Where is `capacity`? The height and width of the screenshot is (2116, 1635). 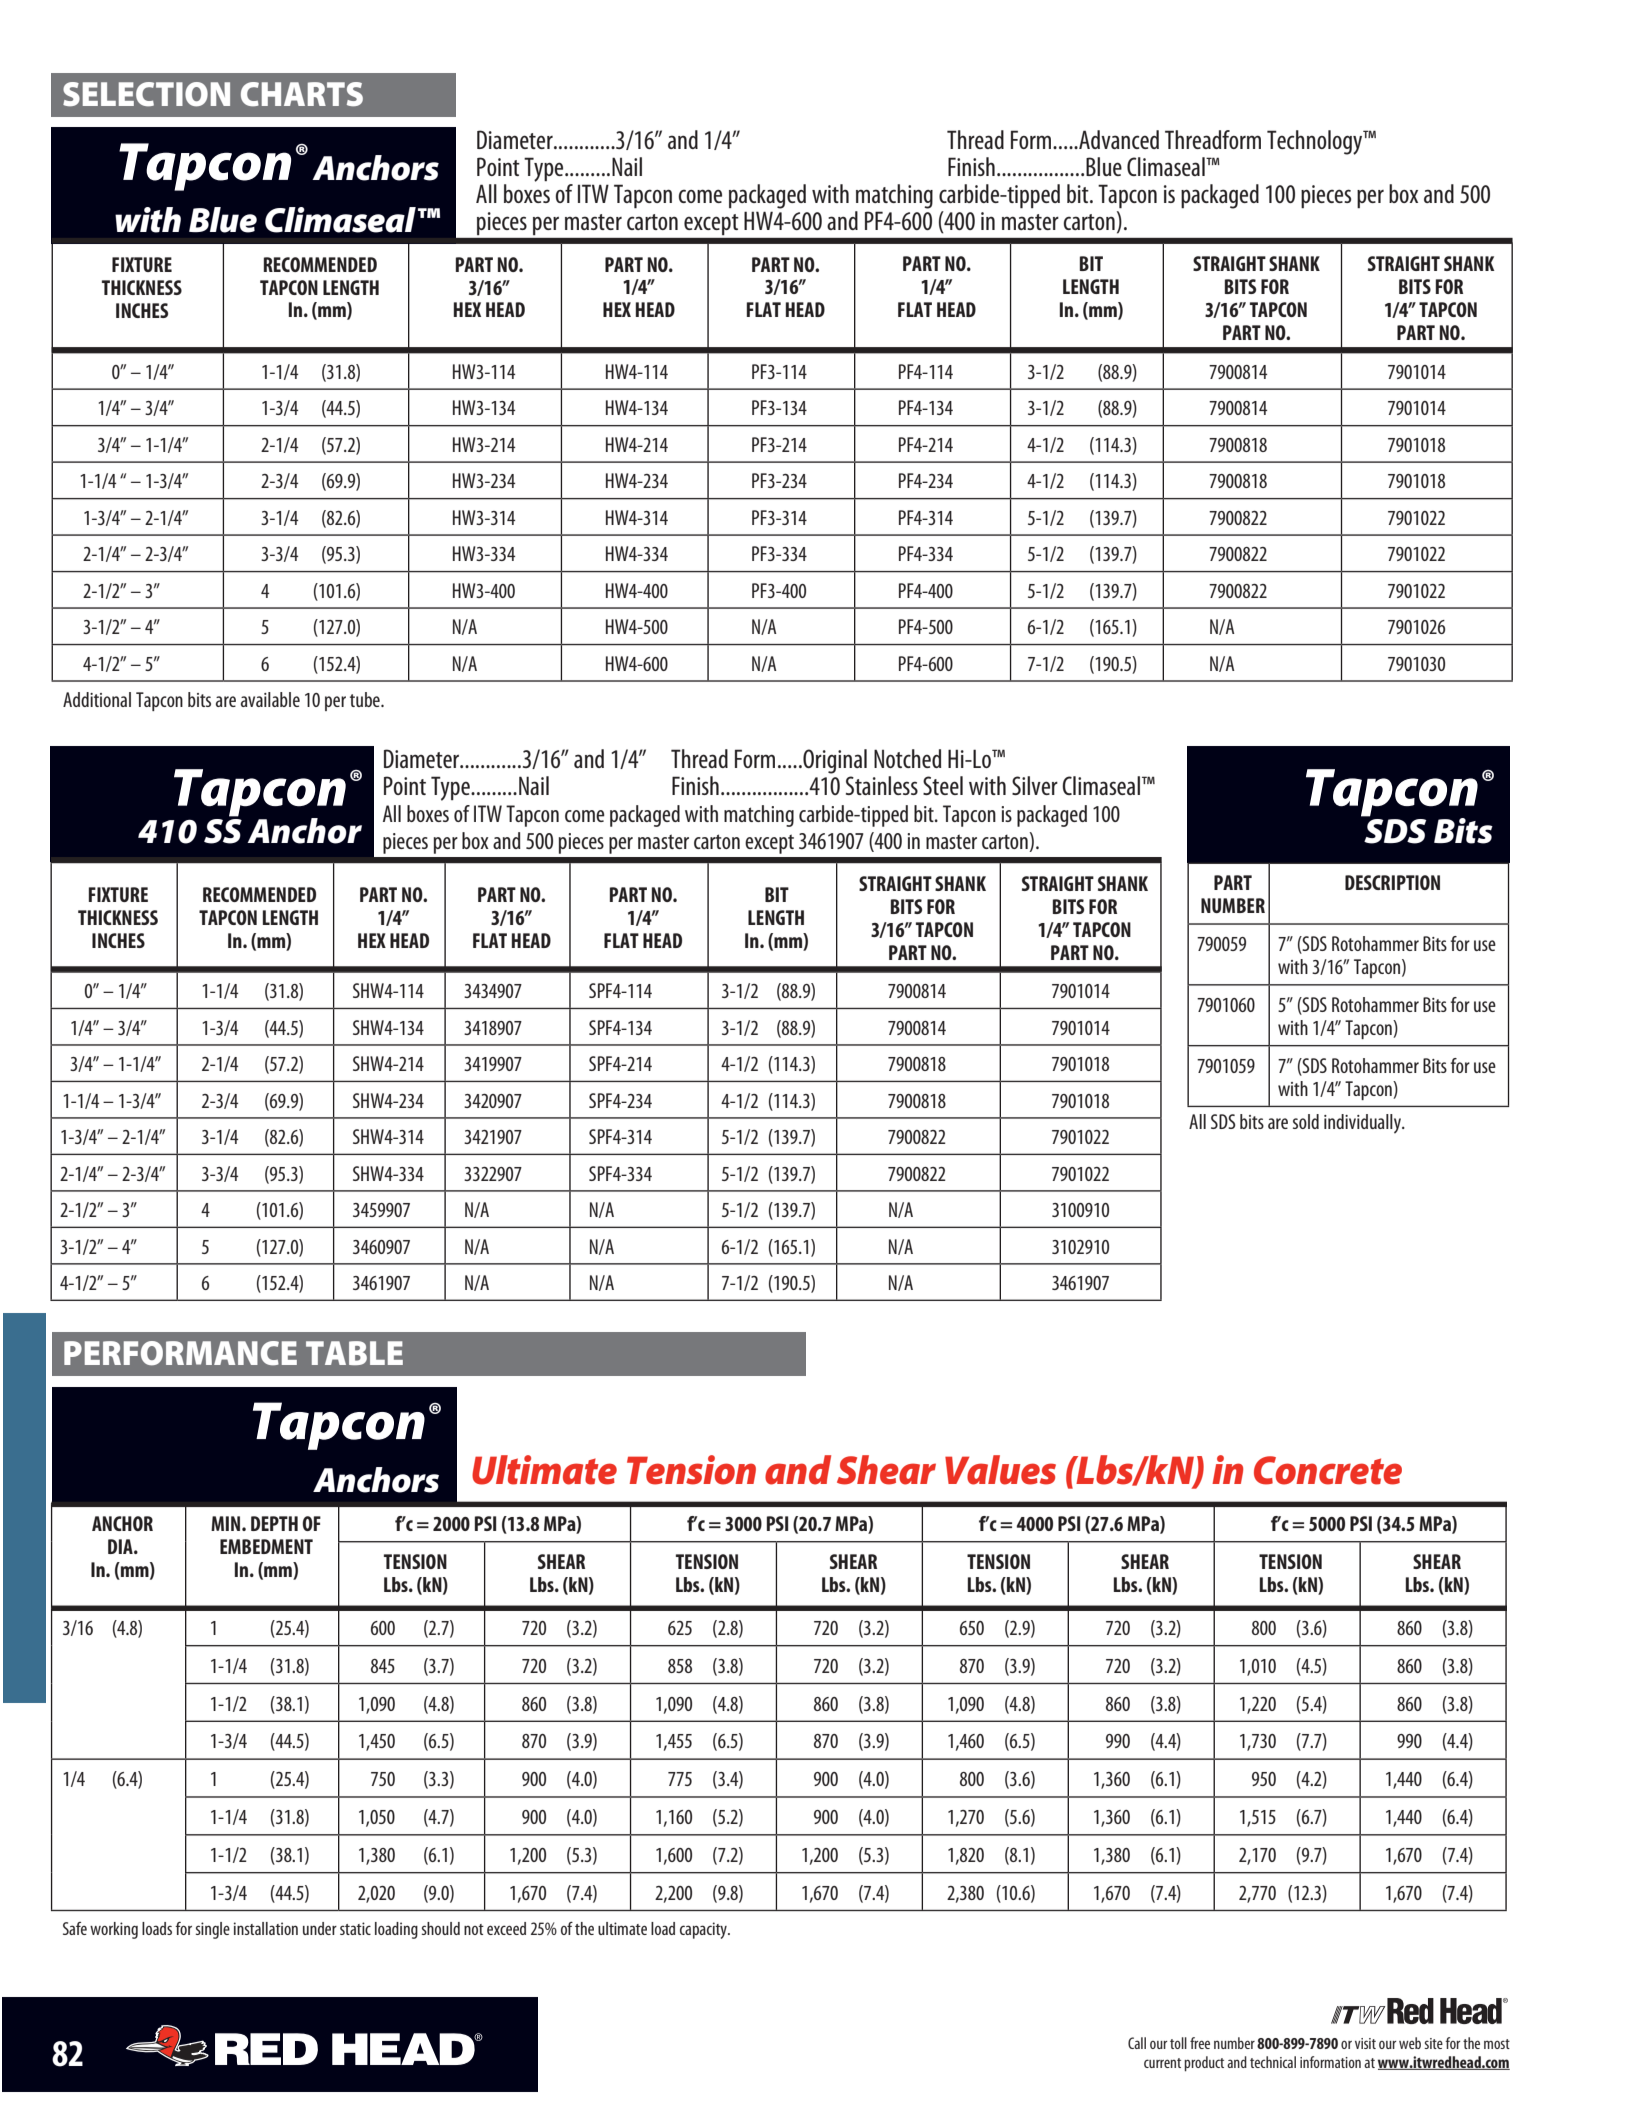 capacity is located at coordinates (704, 1930).
